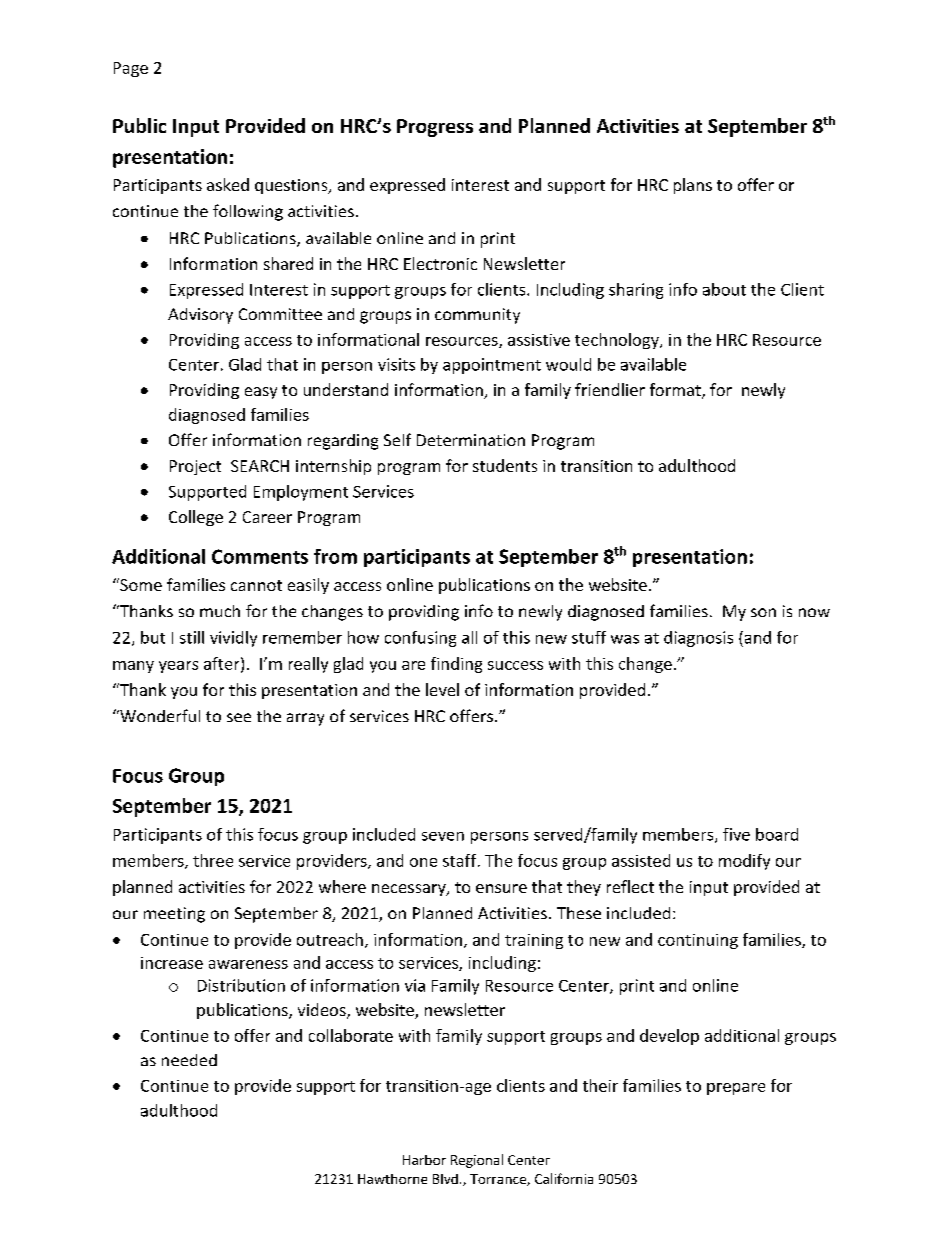  Describe the element at coordinates (698, 639) in the image. I see `diagnosis` at that location.
